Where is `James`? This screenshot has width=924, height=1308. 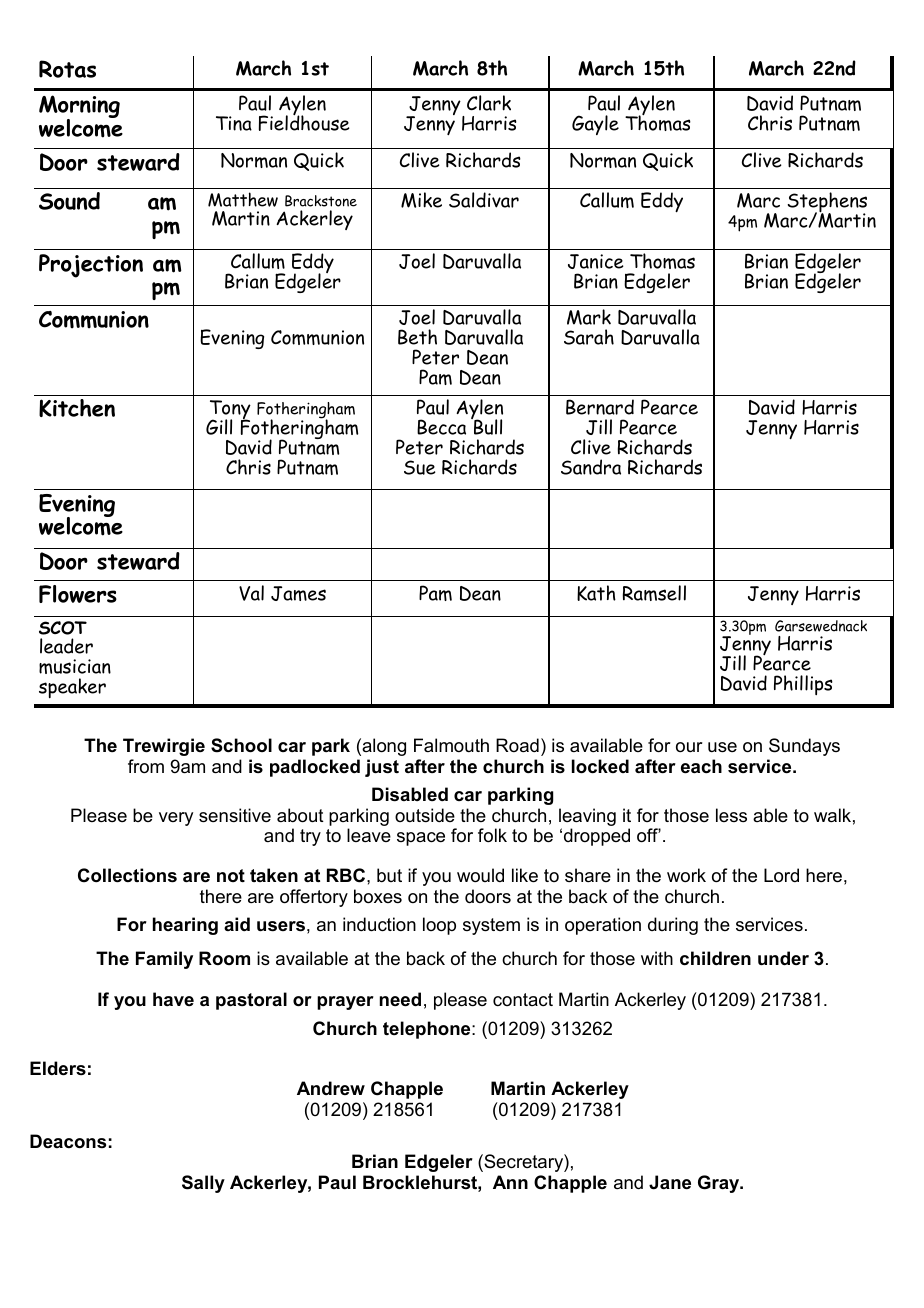 James is located at coordinates (298, 593).
